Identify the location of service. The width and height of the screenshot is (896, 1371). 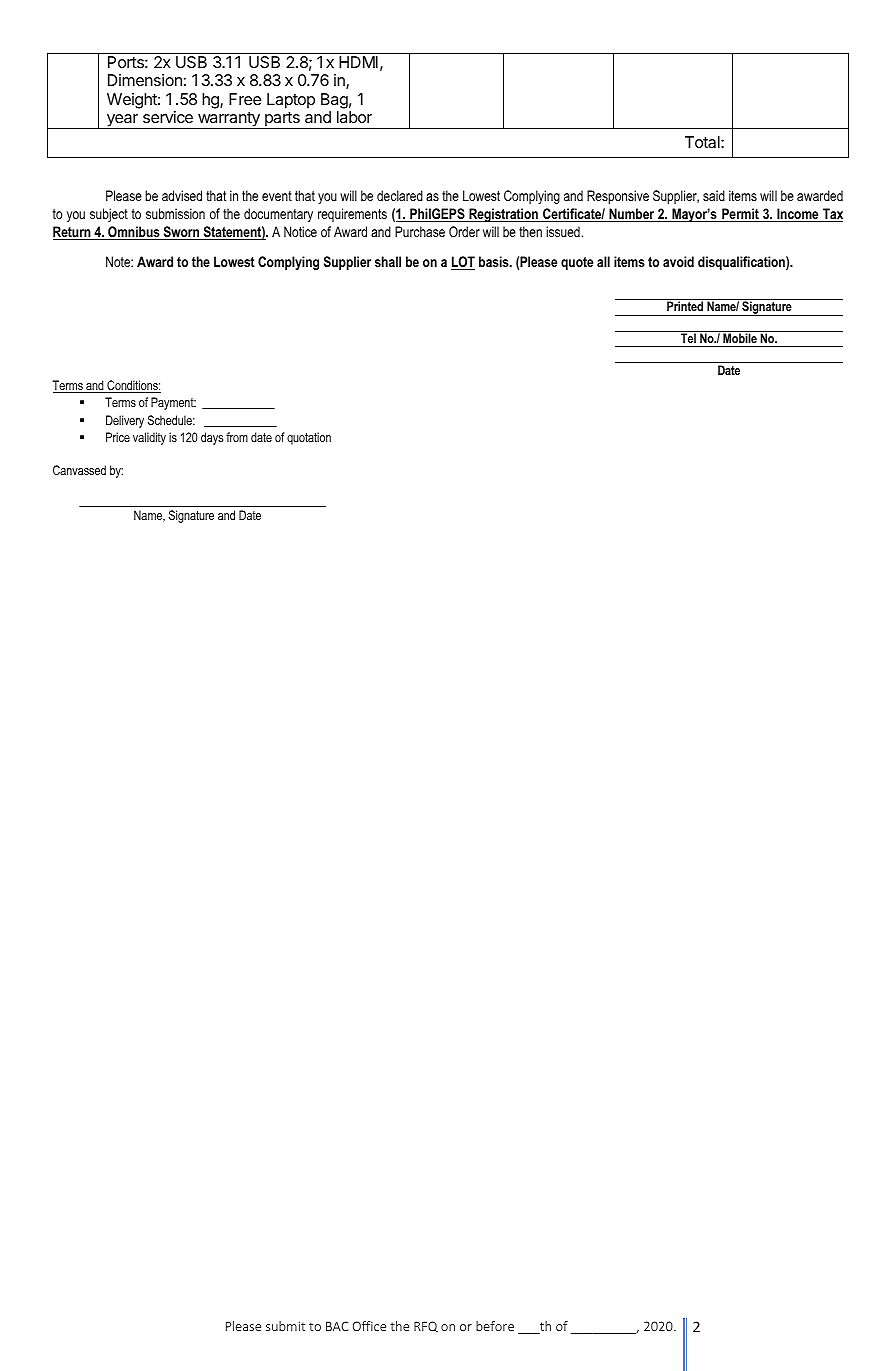
(168, 117).
